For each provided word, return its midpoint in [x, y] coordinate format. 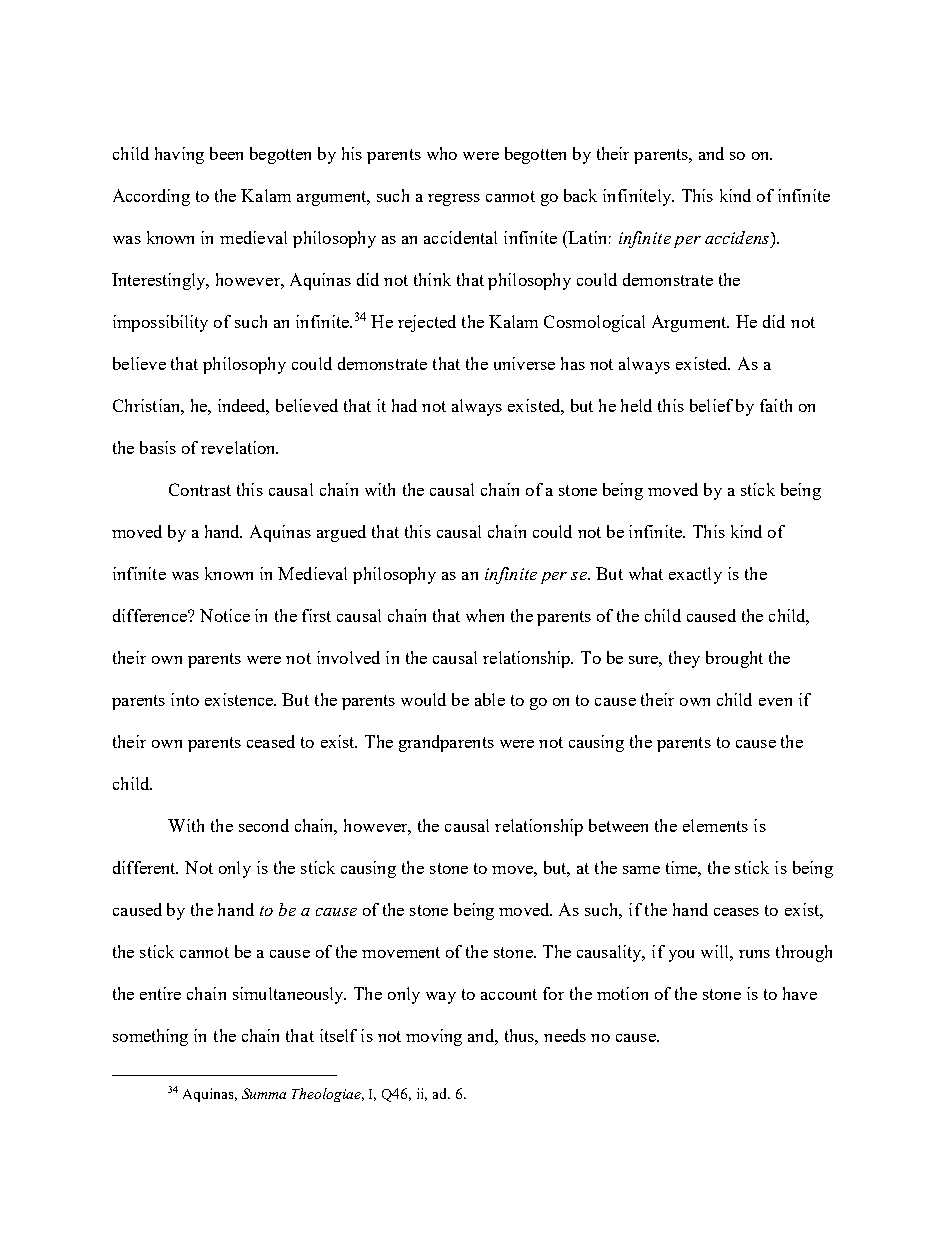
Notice [225, 615]
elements [715, 825]
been [226, 153]
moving [434, 1037]
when [485, 615]
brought [734, 659]
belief [711, 405]
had [404, 405]
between [618, 825]
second [264, 825]
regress [454, 200]
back [580, 195]
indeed [243, 407]
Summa [264, 1093]
